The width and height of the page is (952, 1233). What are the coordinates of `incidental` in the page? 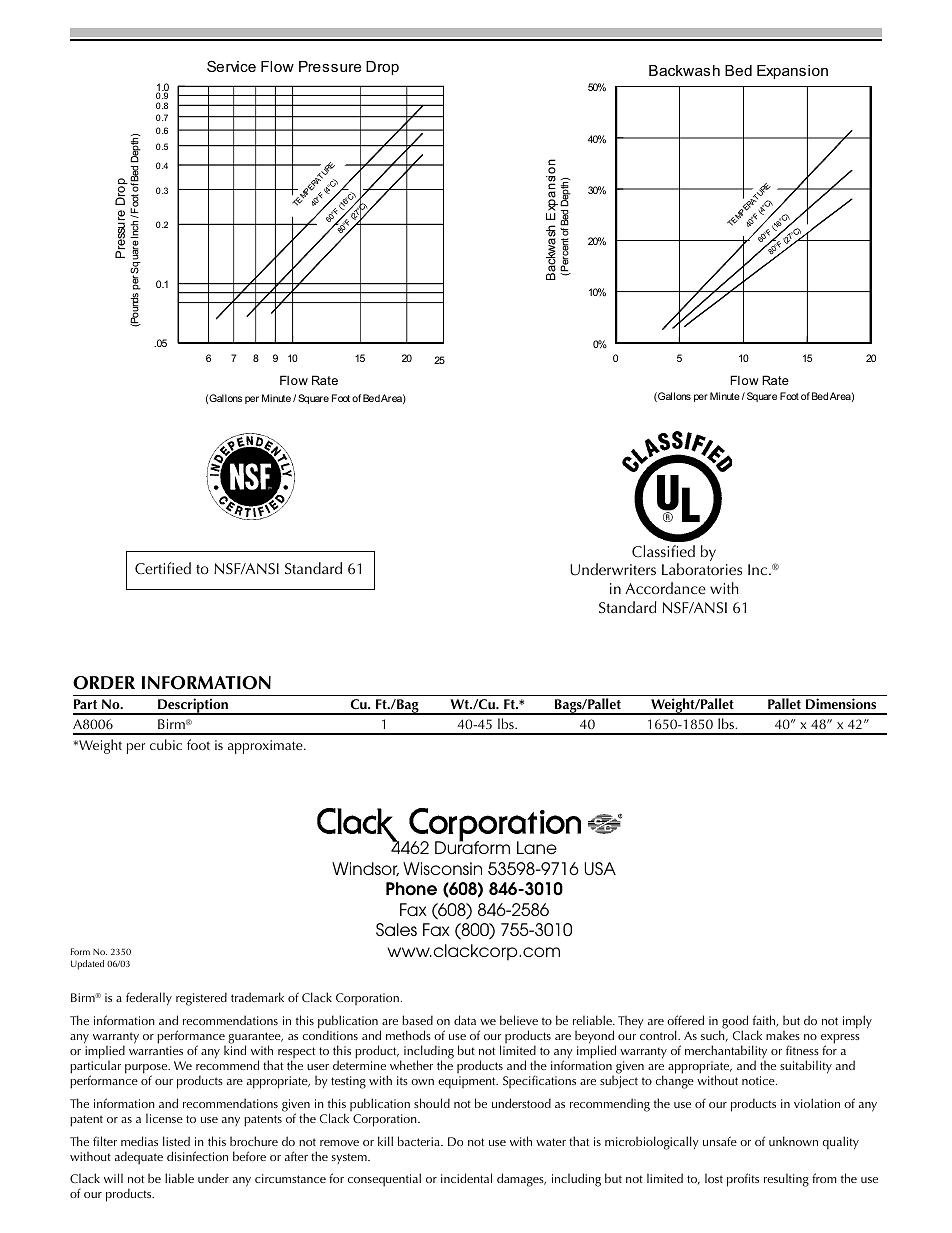 It's located at (466, 1178).
